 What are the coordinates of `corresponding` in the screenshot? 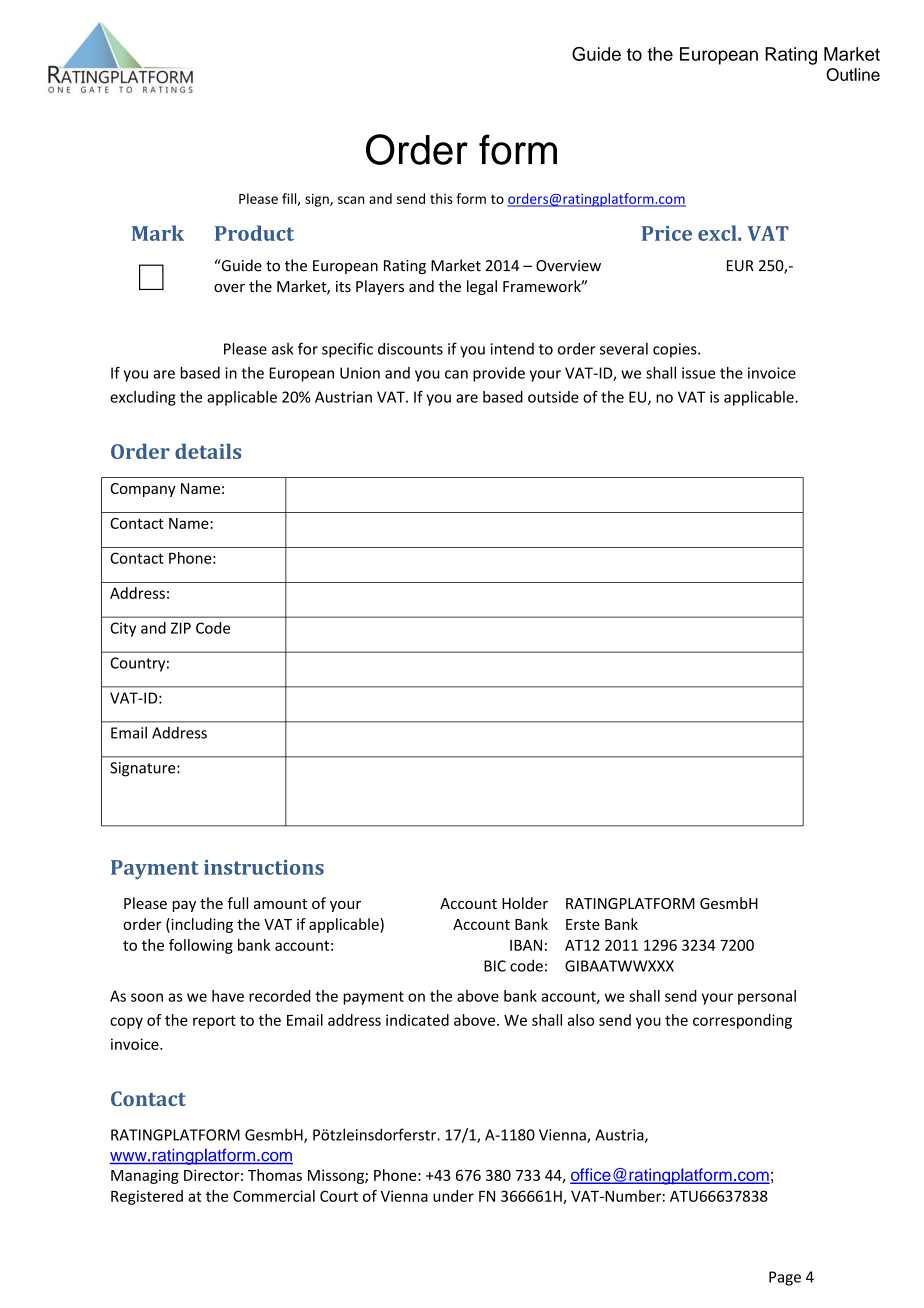 It's located at (742, 1021).
